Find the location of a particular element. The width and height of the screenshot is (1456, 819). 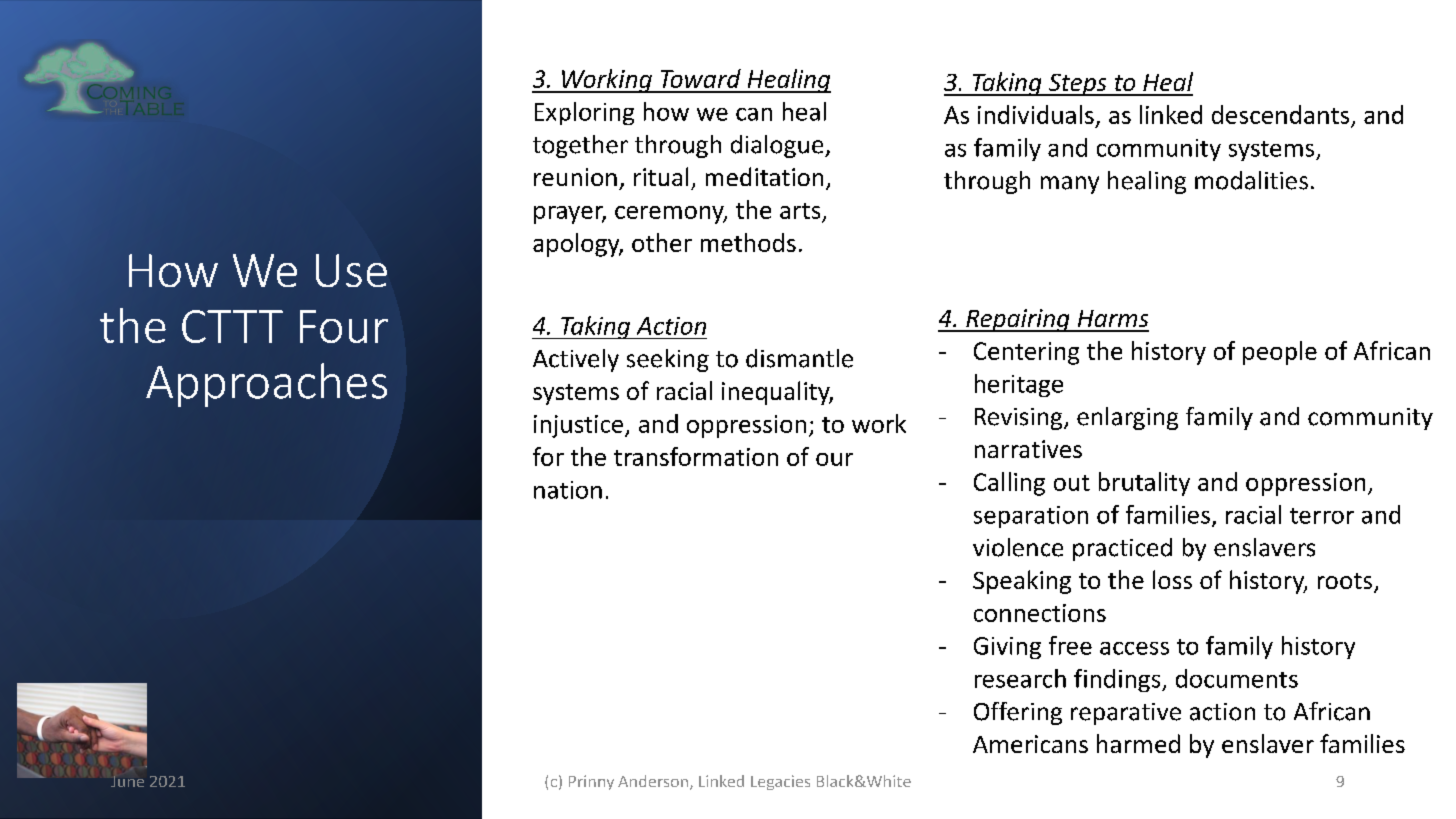

Exploring is located at coordinates (584, 113).
